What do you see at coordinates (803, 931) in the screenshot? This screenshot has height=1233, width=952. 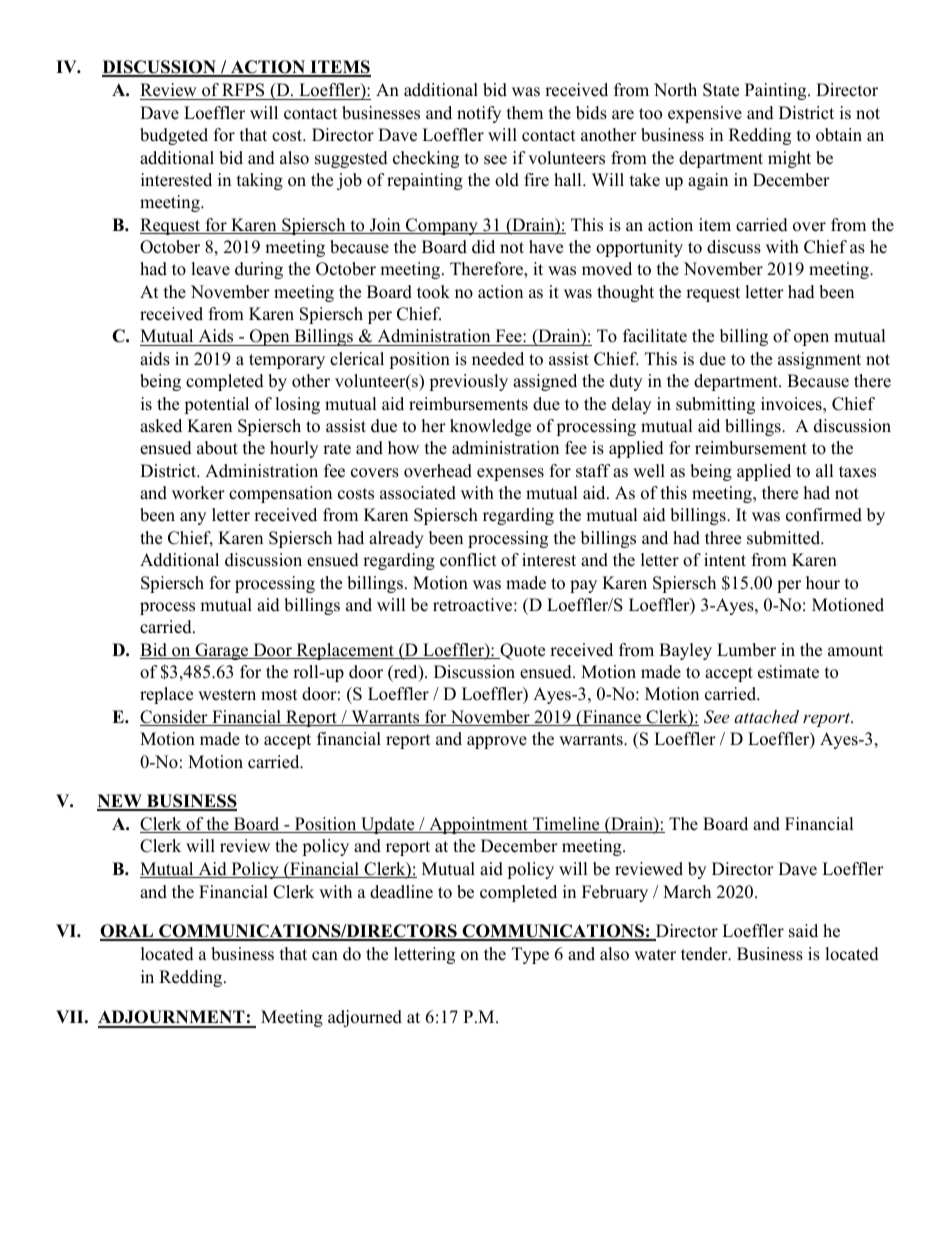 I see `said` at bounding box center [803, 931].
